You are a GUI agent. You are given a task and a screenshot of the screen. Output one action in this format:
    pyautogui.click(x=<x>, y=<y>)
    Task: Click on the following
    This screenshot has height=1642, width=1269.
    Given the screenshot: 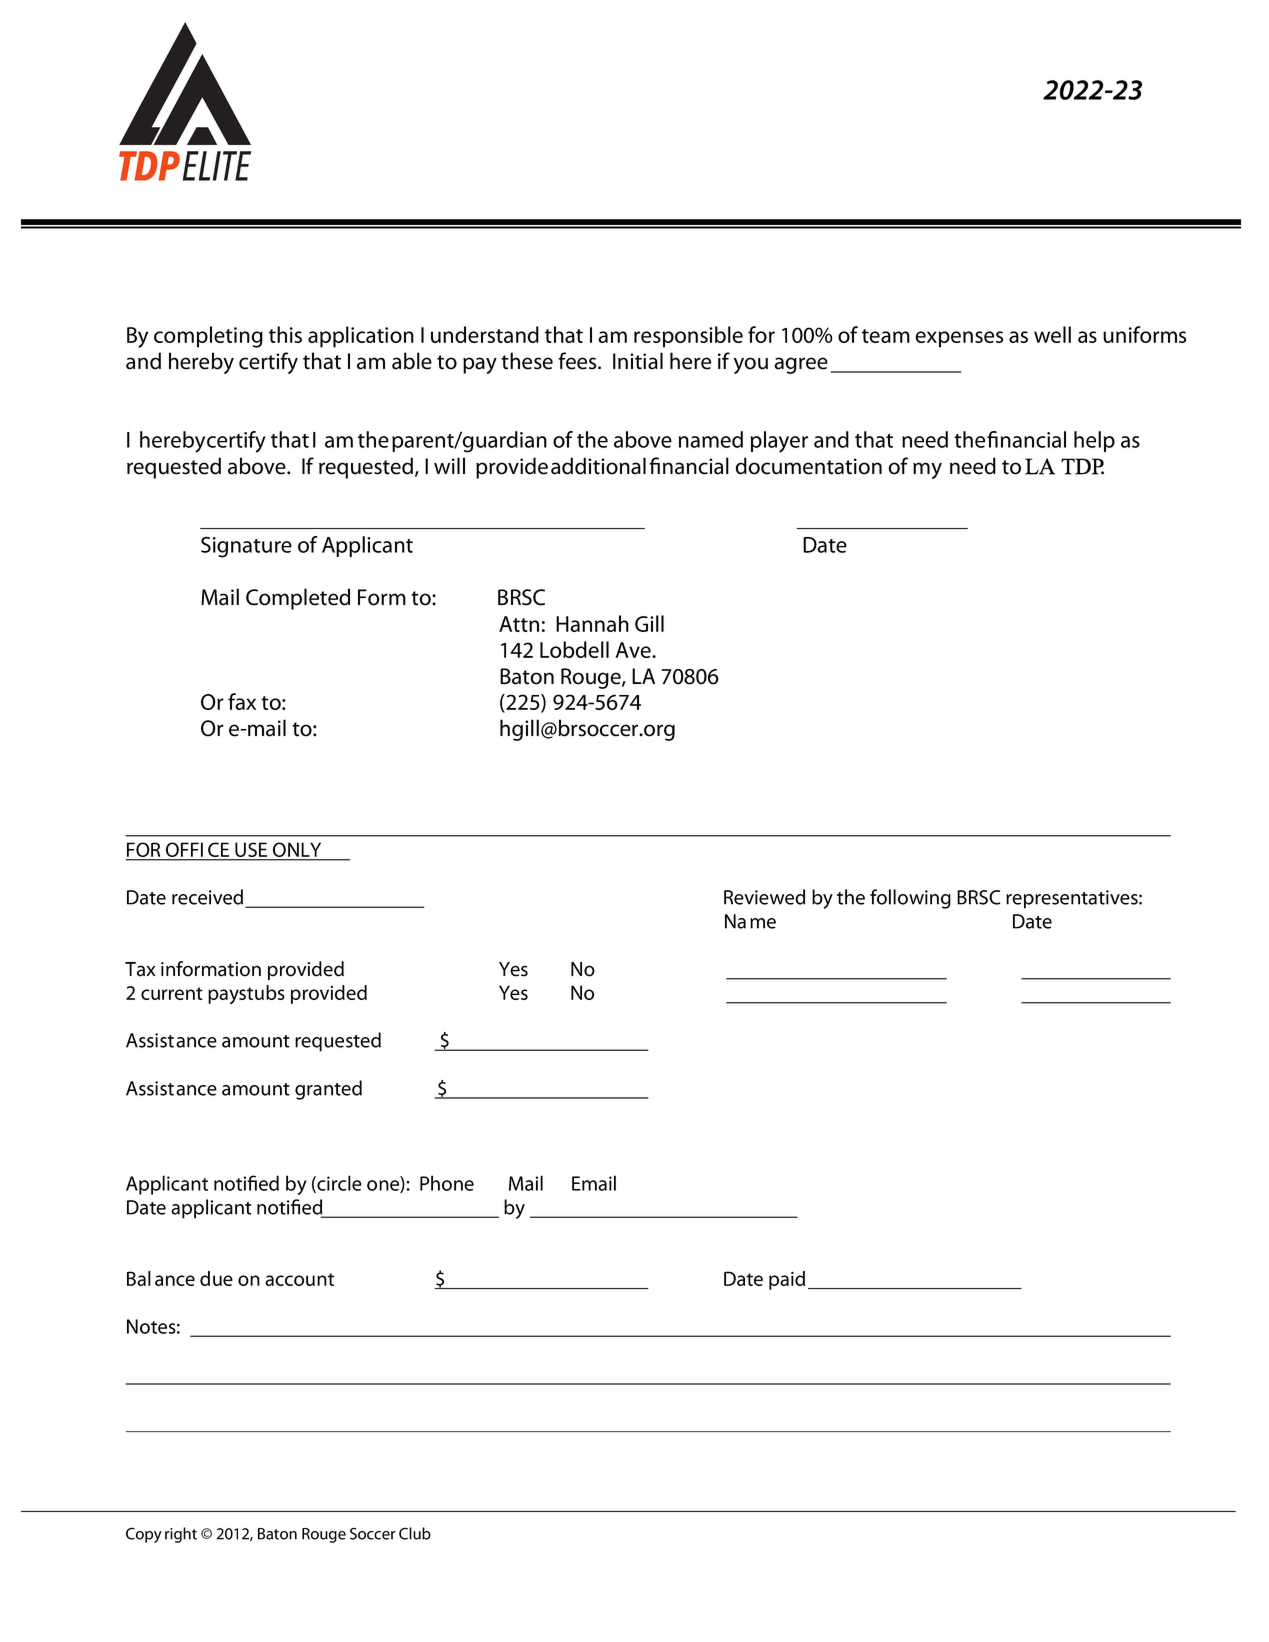 What is the action you would take?
    pyautogui.click(x=910, y=899)
